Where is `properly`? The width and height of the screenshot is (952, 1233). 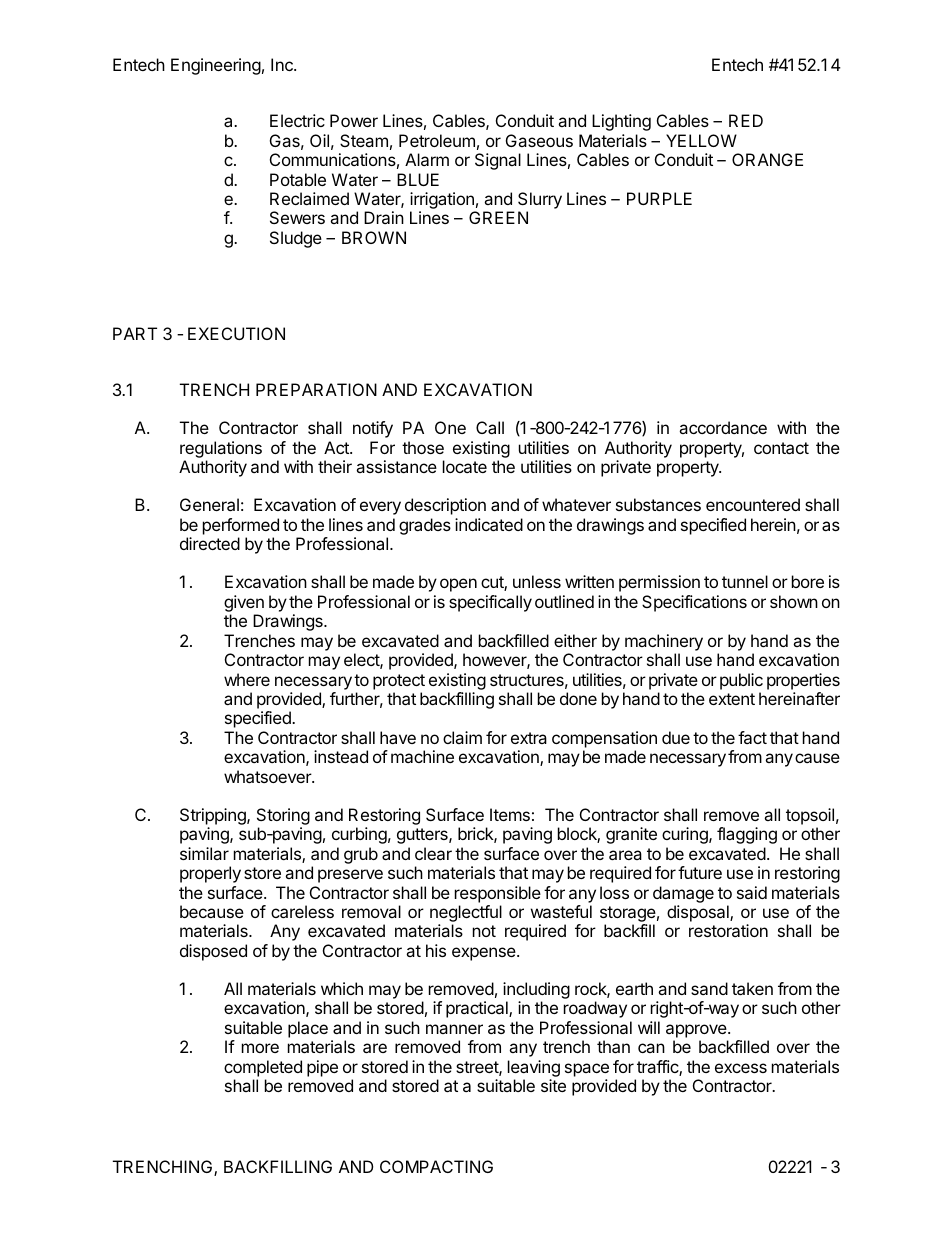 properly is located at coordinates (210, 874).
